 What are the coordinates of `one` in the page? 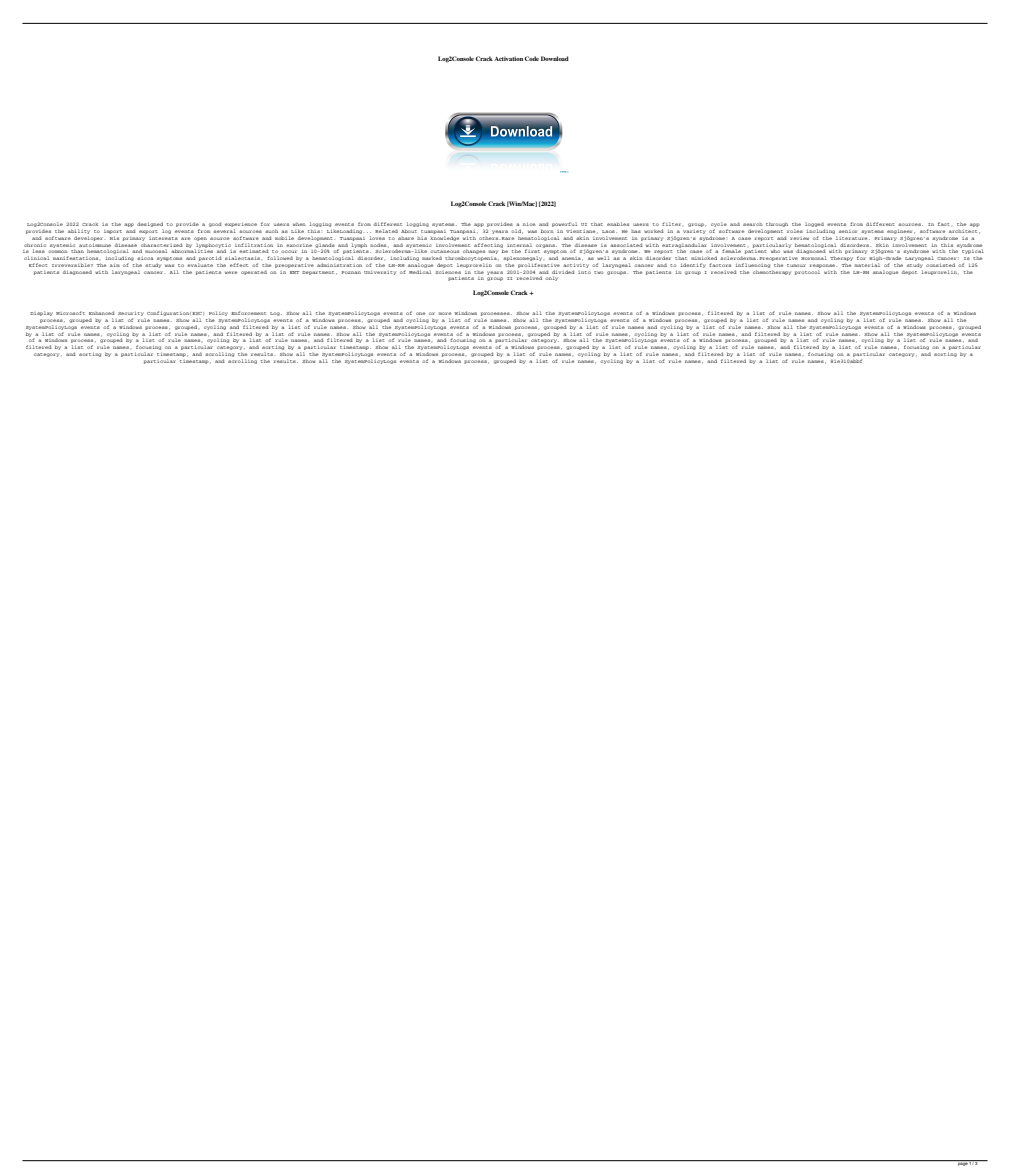 It's located at (420, 313).
